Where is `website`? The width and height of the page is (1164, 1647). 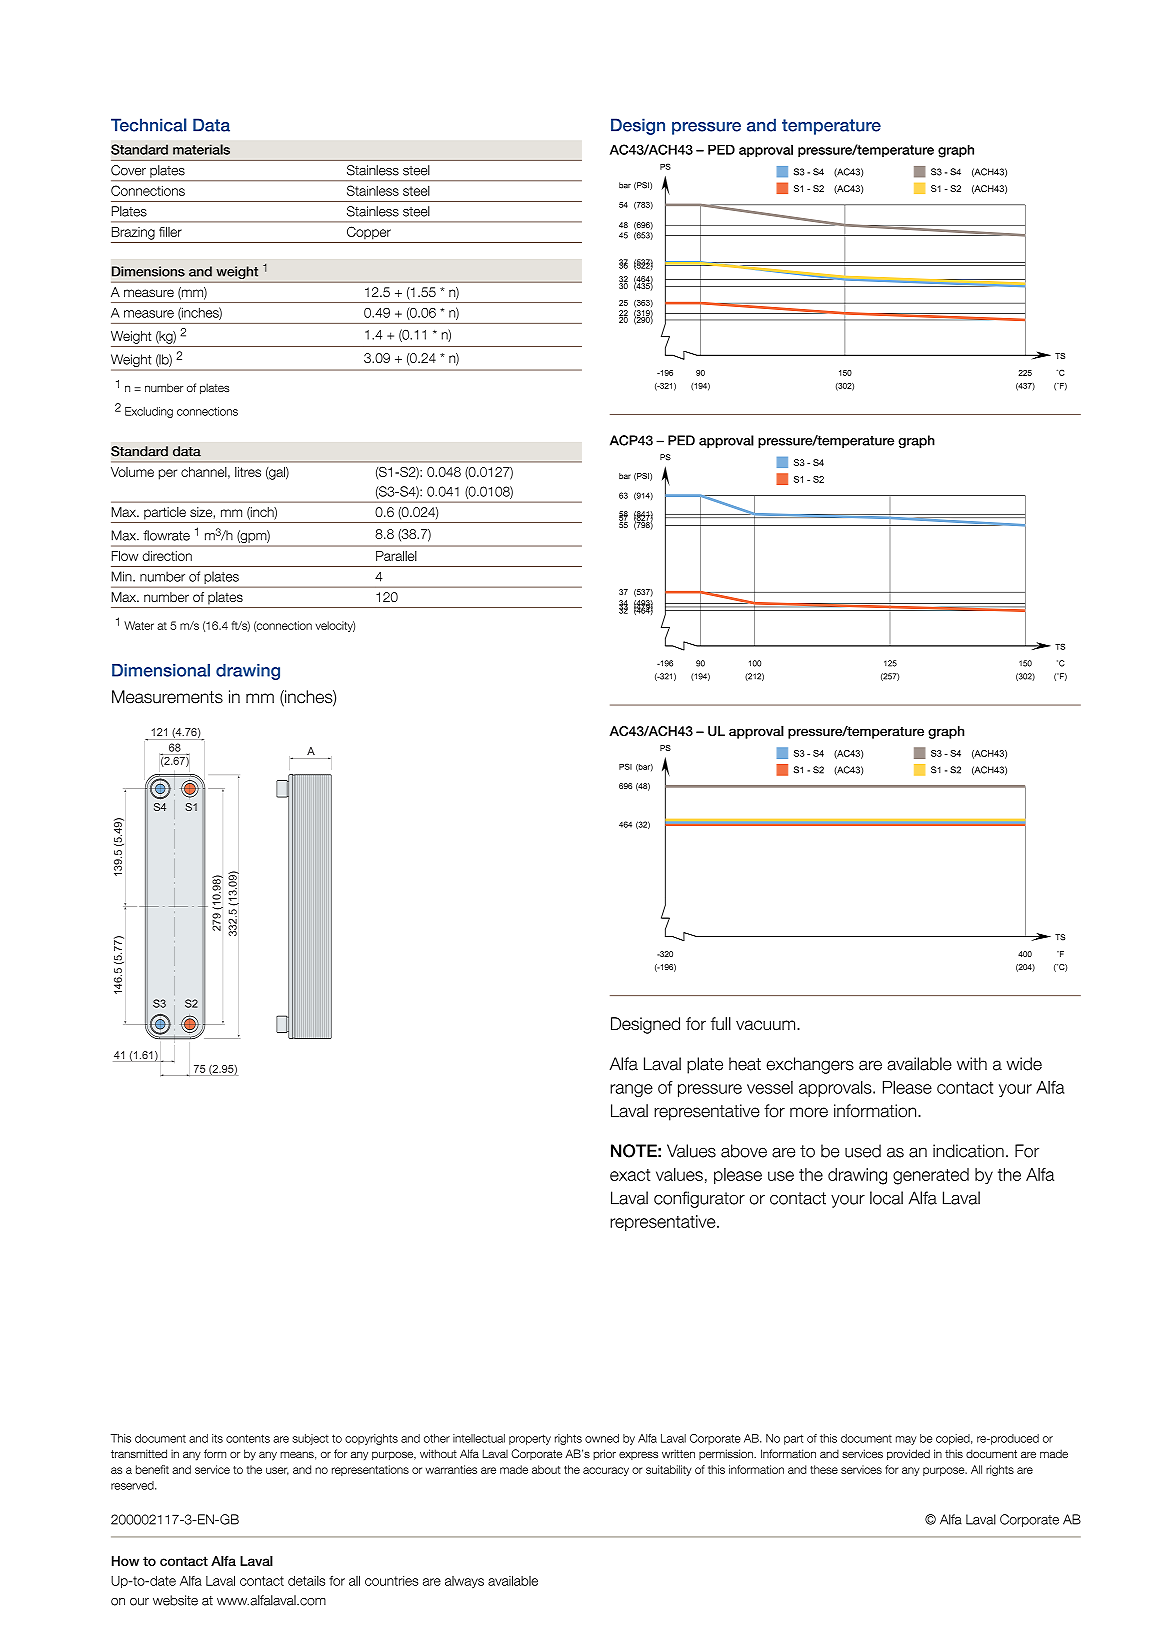 website is located at coordinates (175, 1600).
